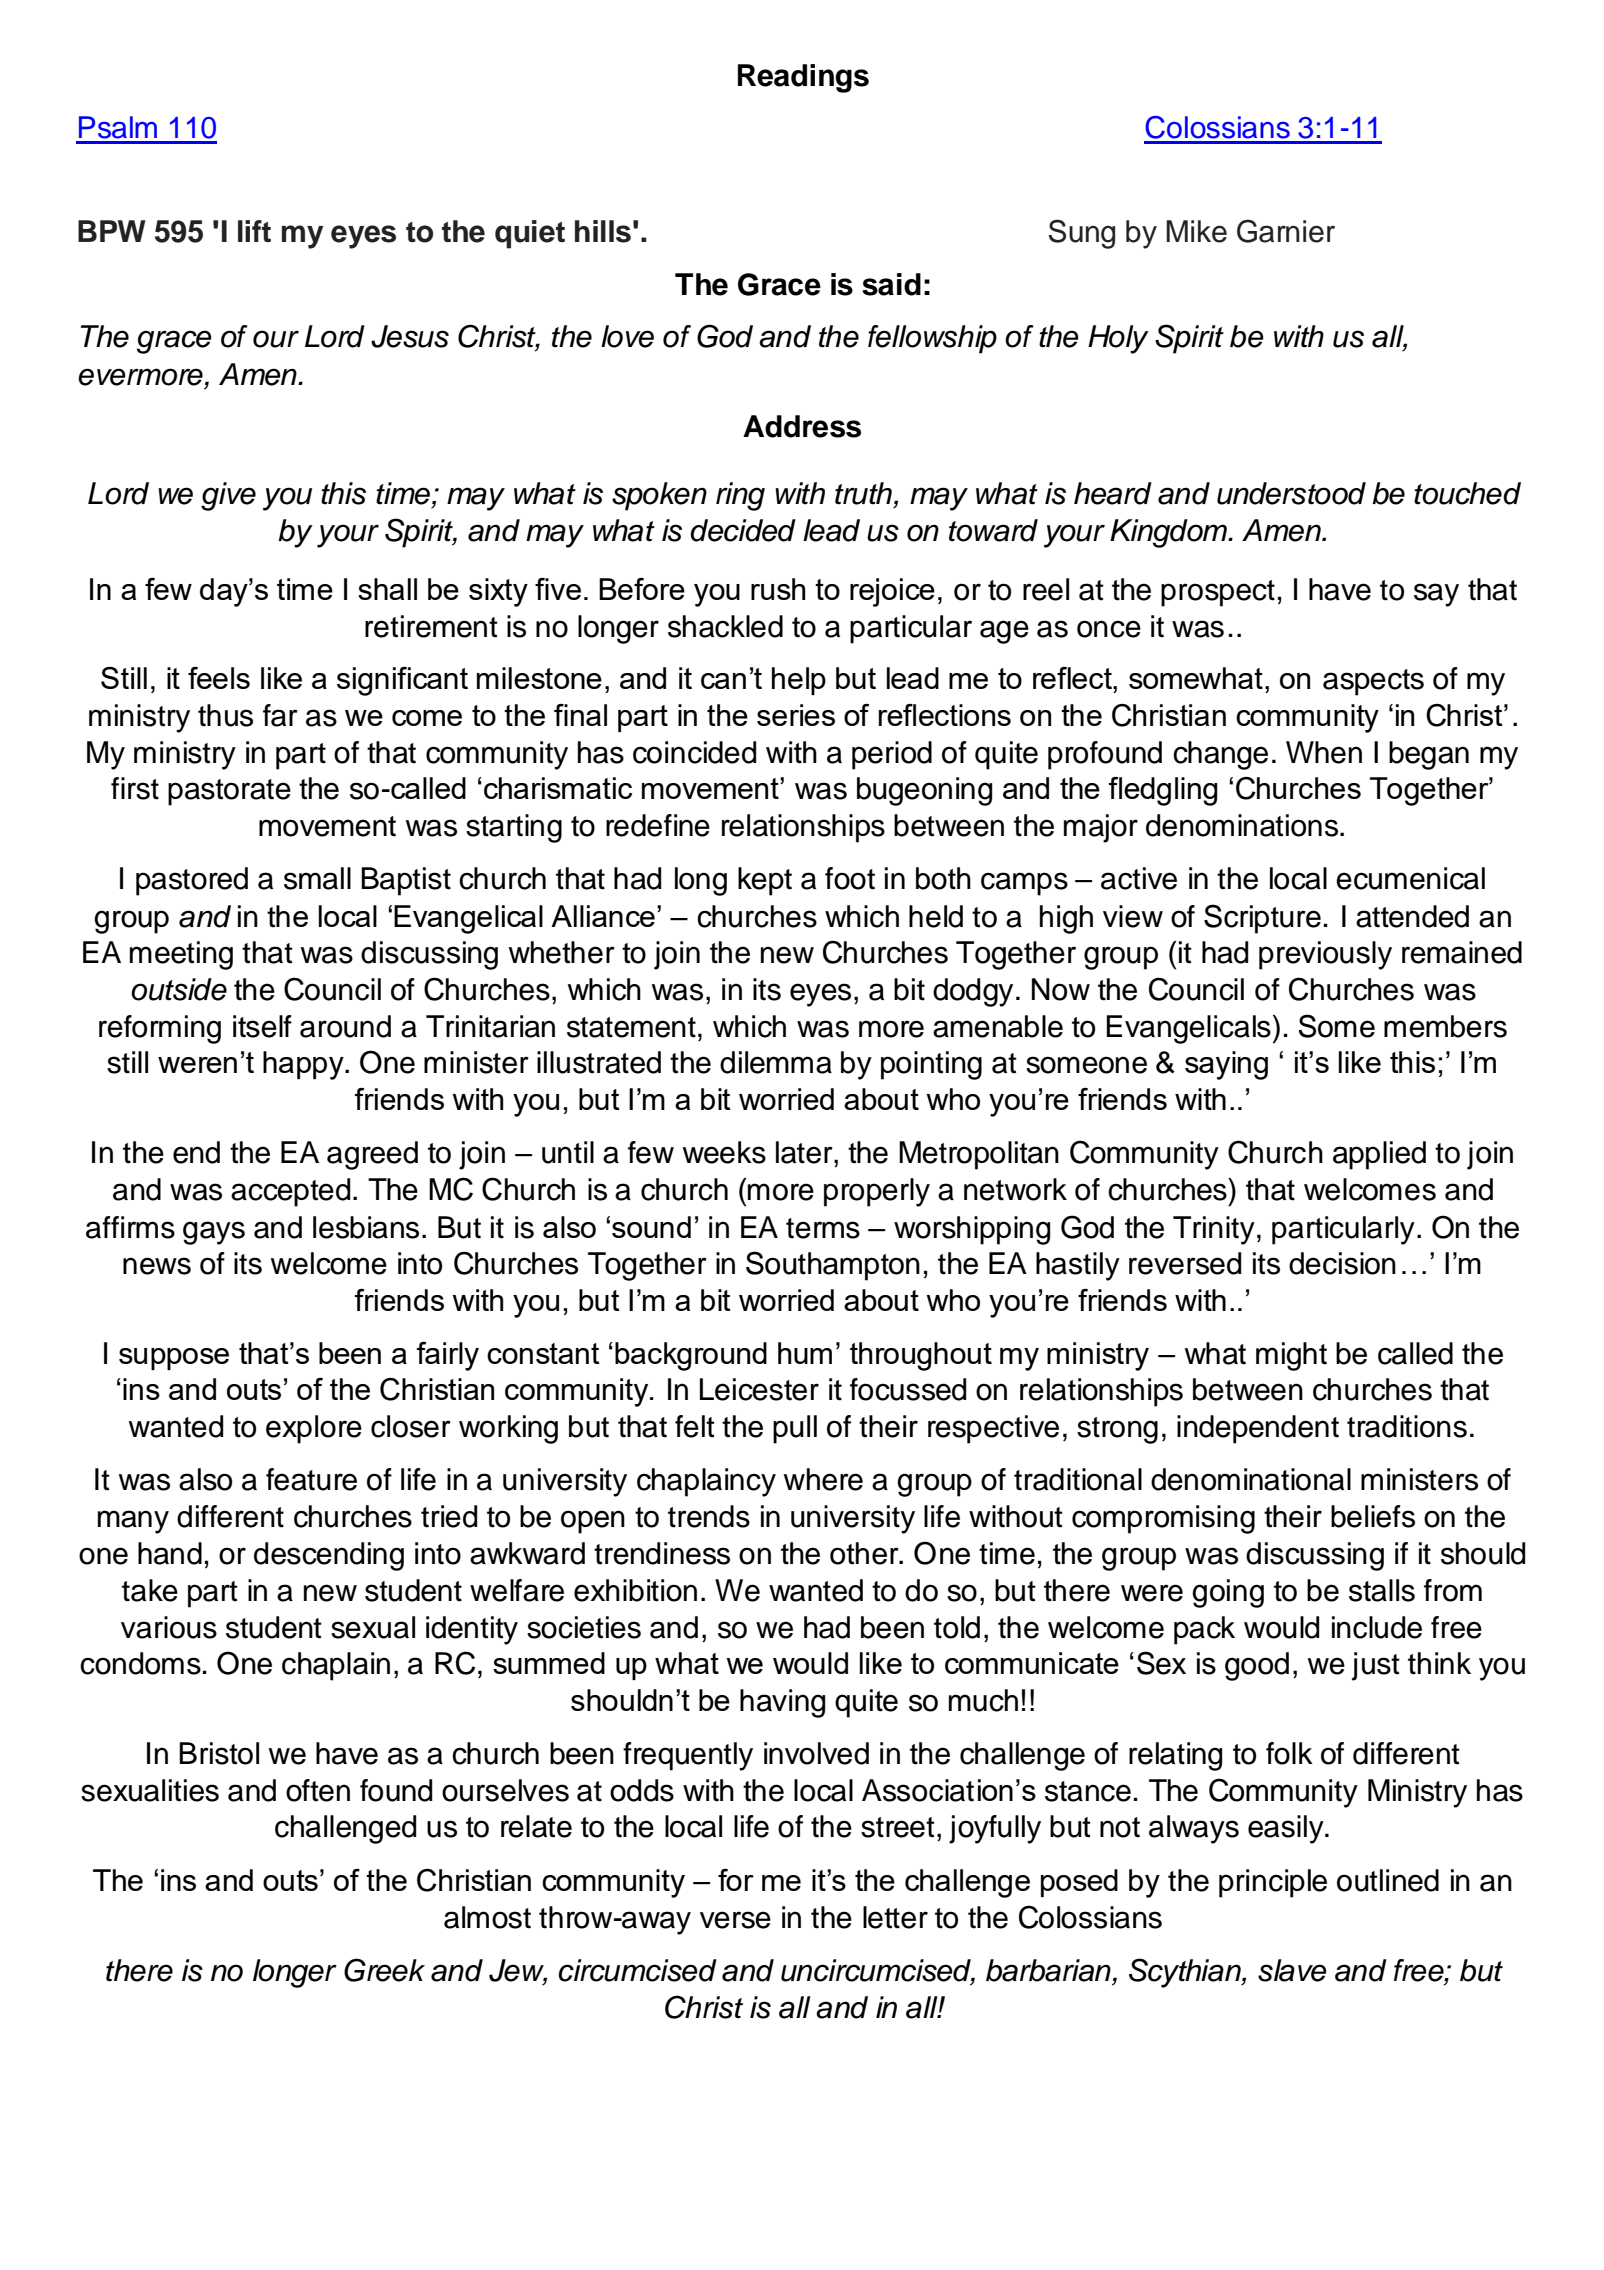 The image size is (1604, 2270). What do you see at coordinates (254, 231) in the screenshot?
I see `lift` at bounding box center [254, 231].
